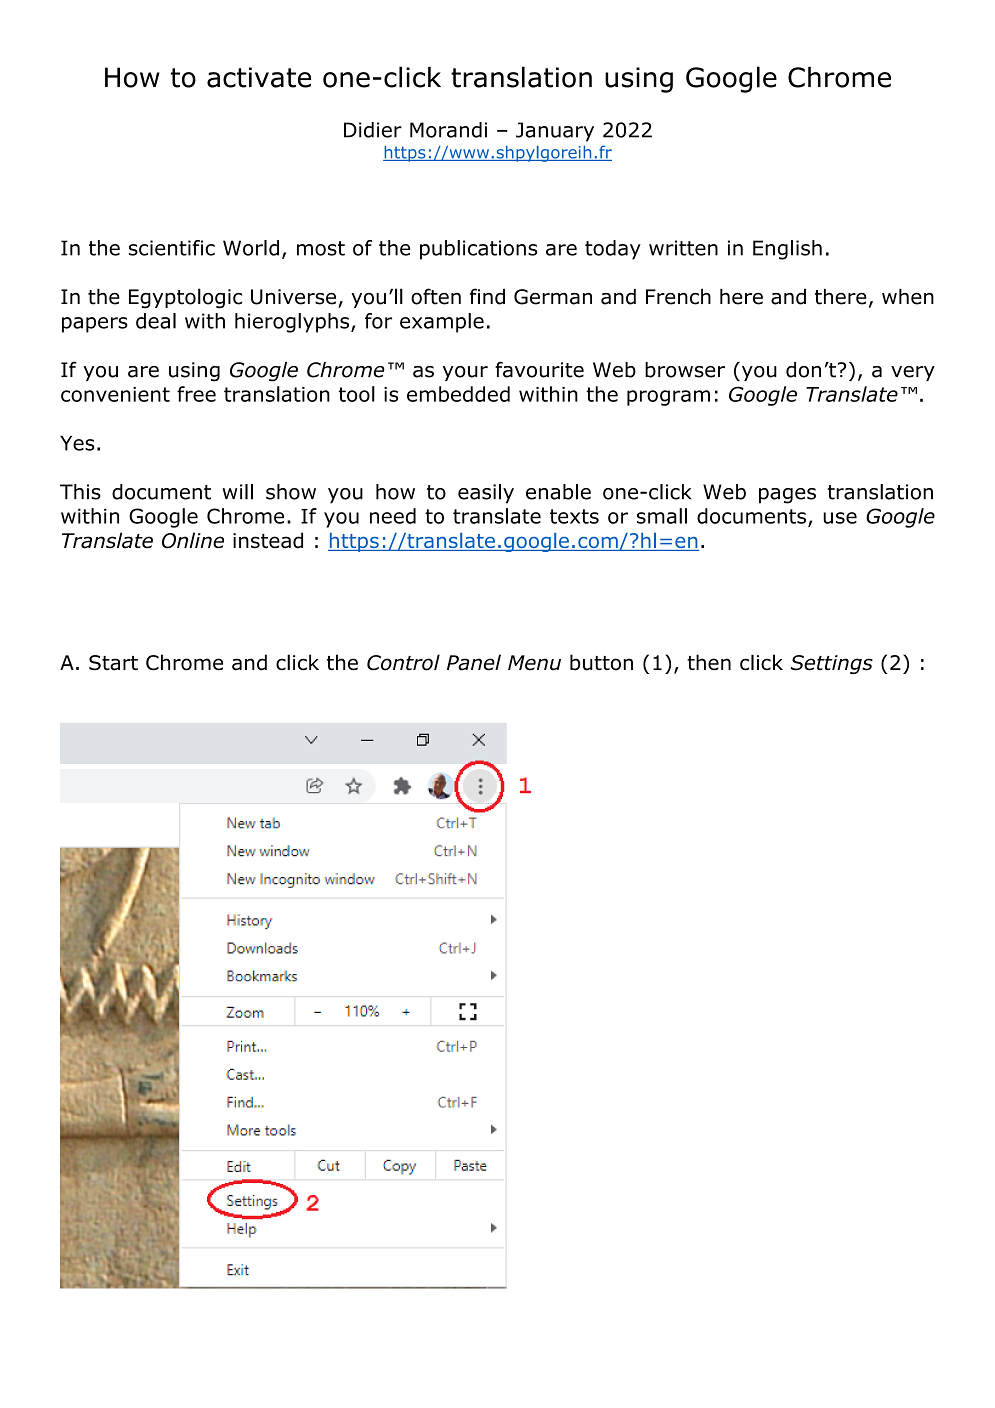 This screenshot has height=1408, width=995. What do you see at coordinates (486, 494) in the screenshot?
I see `easily` at bounding box center [486, 494].
